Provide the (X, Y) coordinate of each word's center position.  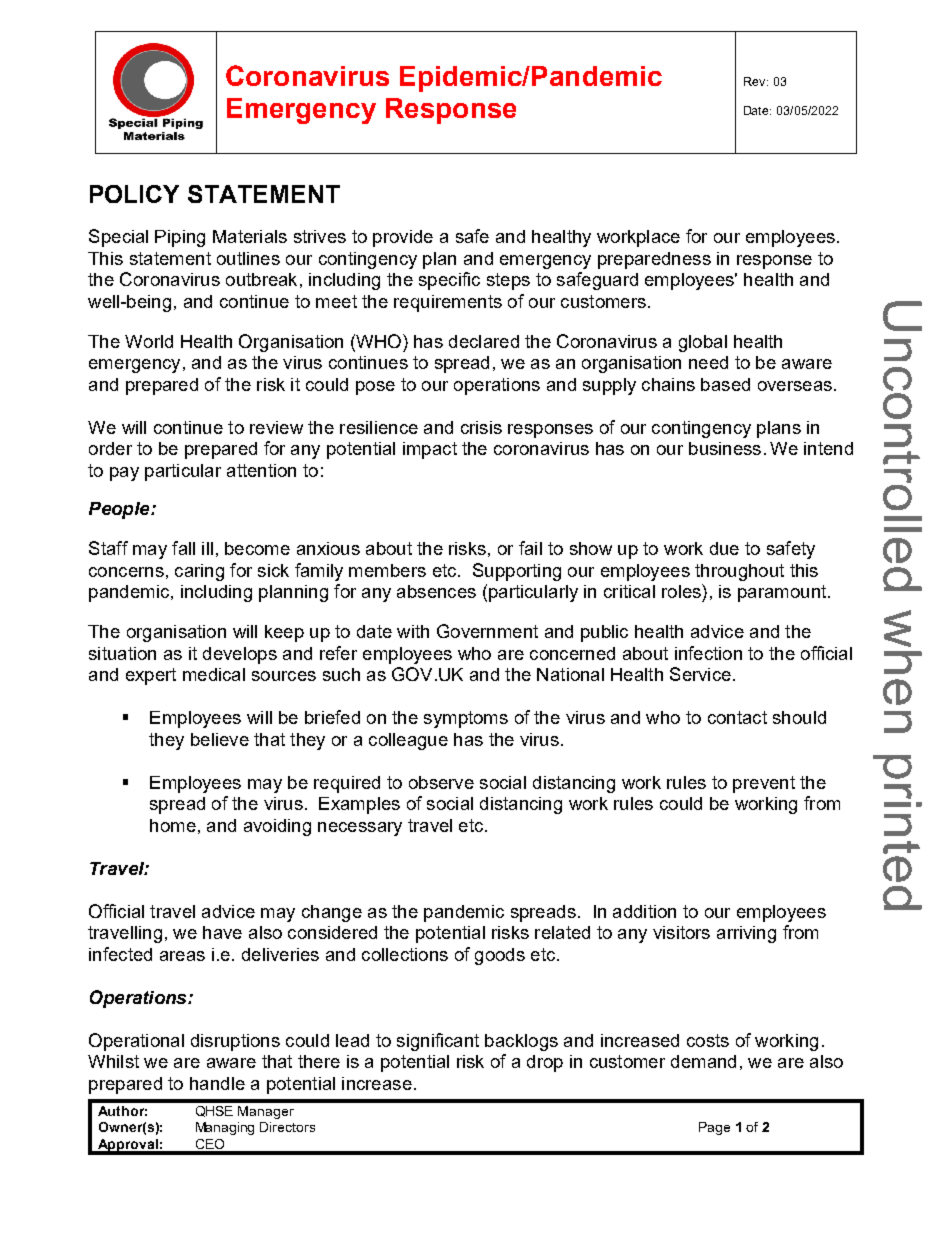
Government (487, 631)
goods (500, 956)
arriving (746, 934)
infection (708, 653)
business (725, 448)
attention (261, 470)
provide (403, 238)
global (703, 343)
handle (217, 1083)
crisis (481, 427)
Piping (180, 238)
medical (214, 674)
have (222, 932)
